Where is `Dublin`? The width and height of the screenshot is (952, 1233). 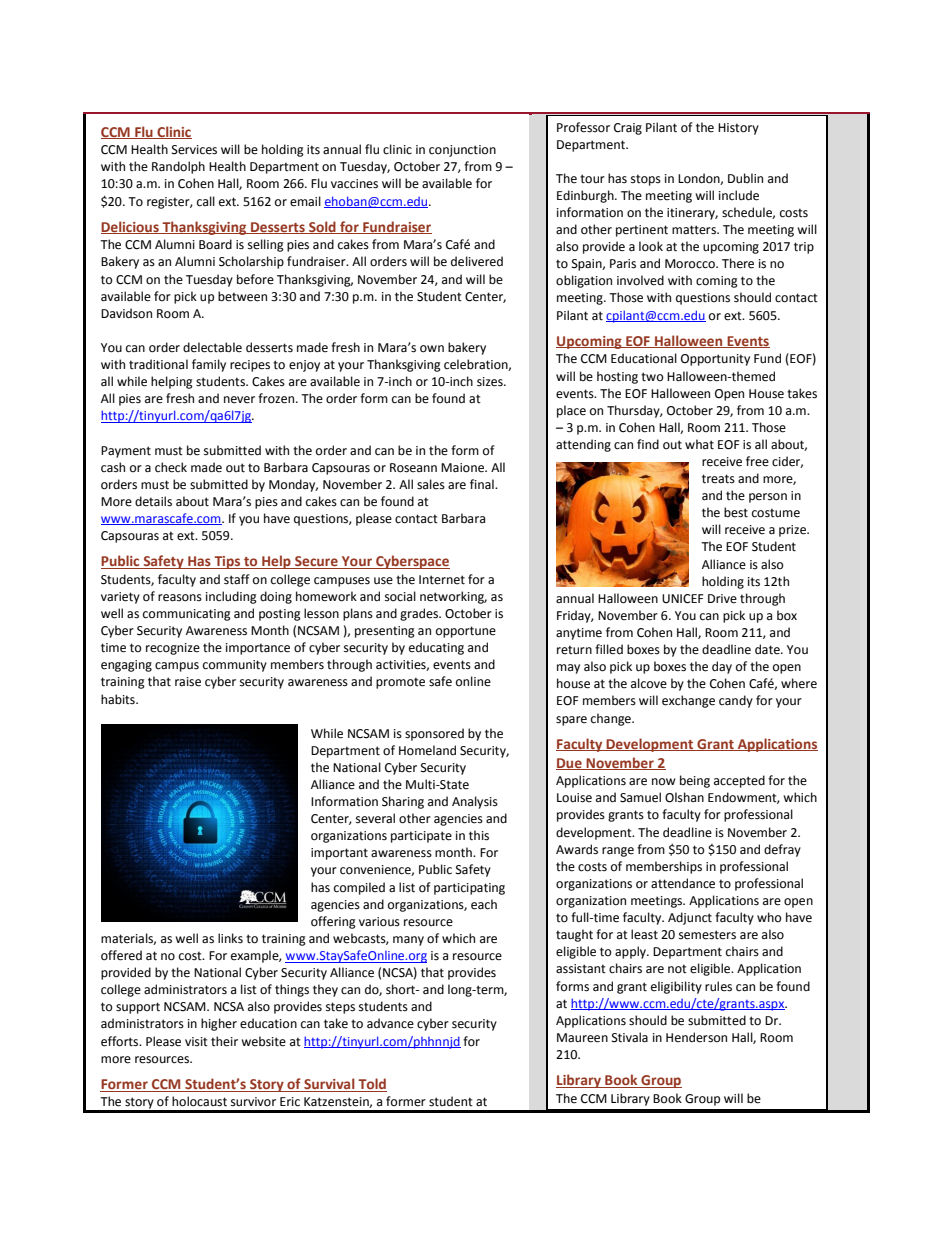
Dublin is located at coordinates (745, 178).
